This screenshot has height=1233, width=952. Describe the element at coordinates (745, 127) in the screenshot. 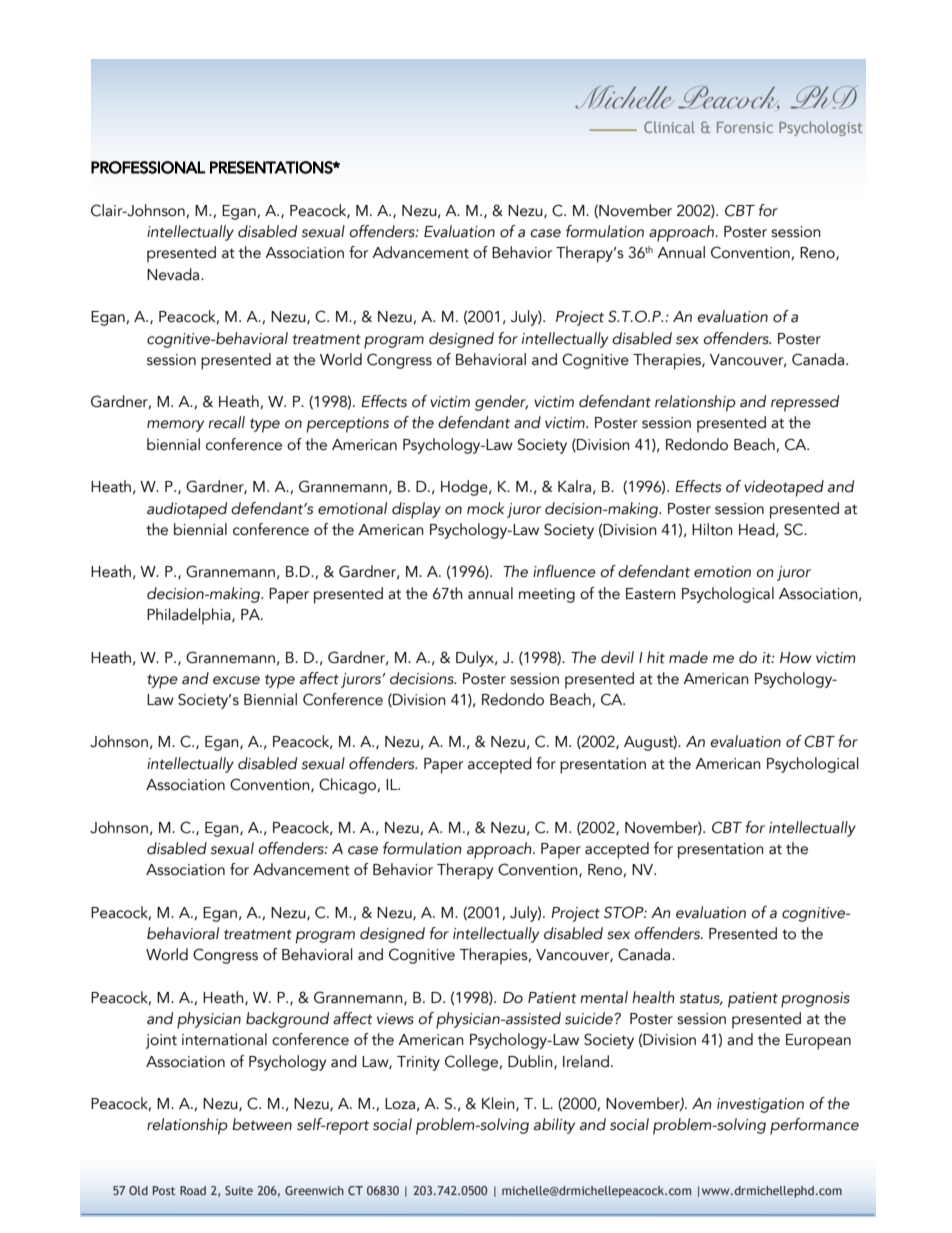

I see `Forensic` at that location.
